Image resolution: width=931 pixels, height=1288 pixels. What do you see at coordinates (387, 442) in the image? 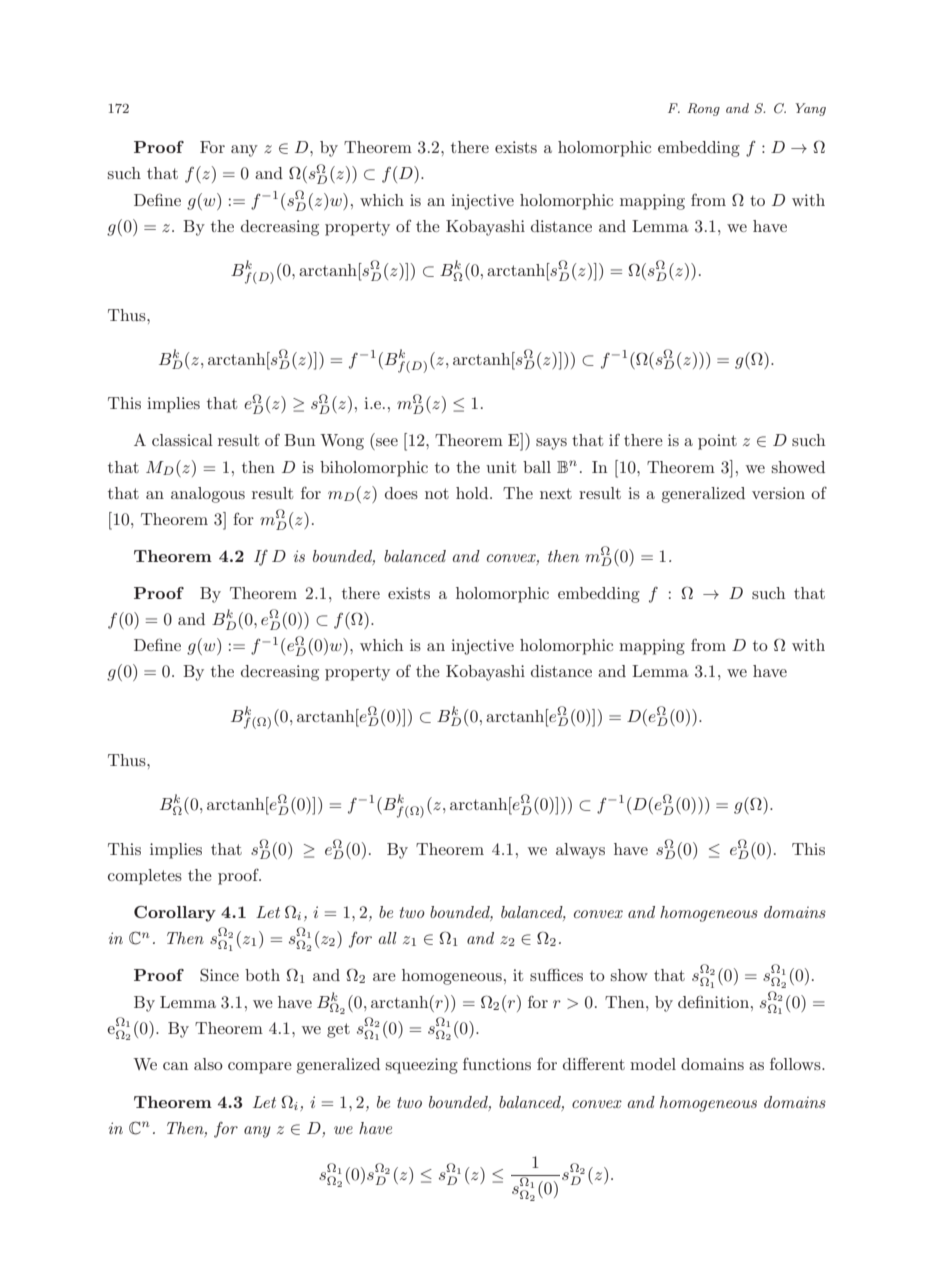
I see `see` at bounding box center [387, 442].
